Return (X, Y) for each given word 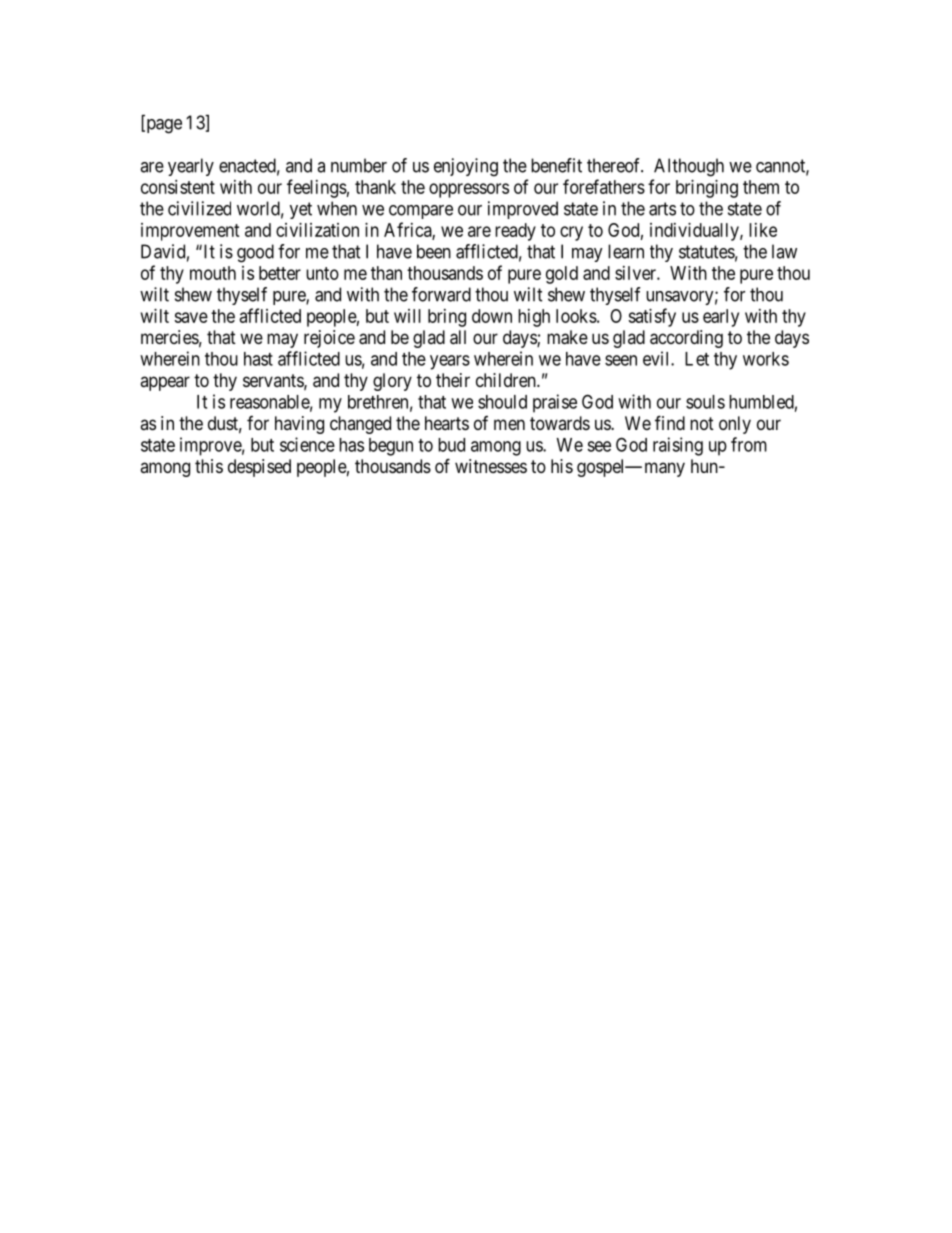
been (434, 251)
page (163, 126)
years (450, 362)
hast (258, 359)
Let (697, 359)
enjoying (466, 167)
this (209, 466)
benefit (556, 165)
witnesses (491, 466)
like (763, 230)
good (255, 253)
